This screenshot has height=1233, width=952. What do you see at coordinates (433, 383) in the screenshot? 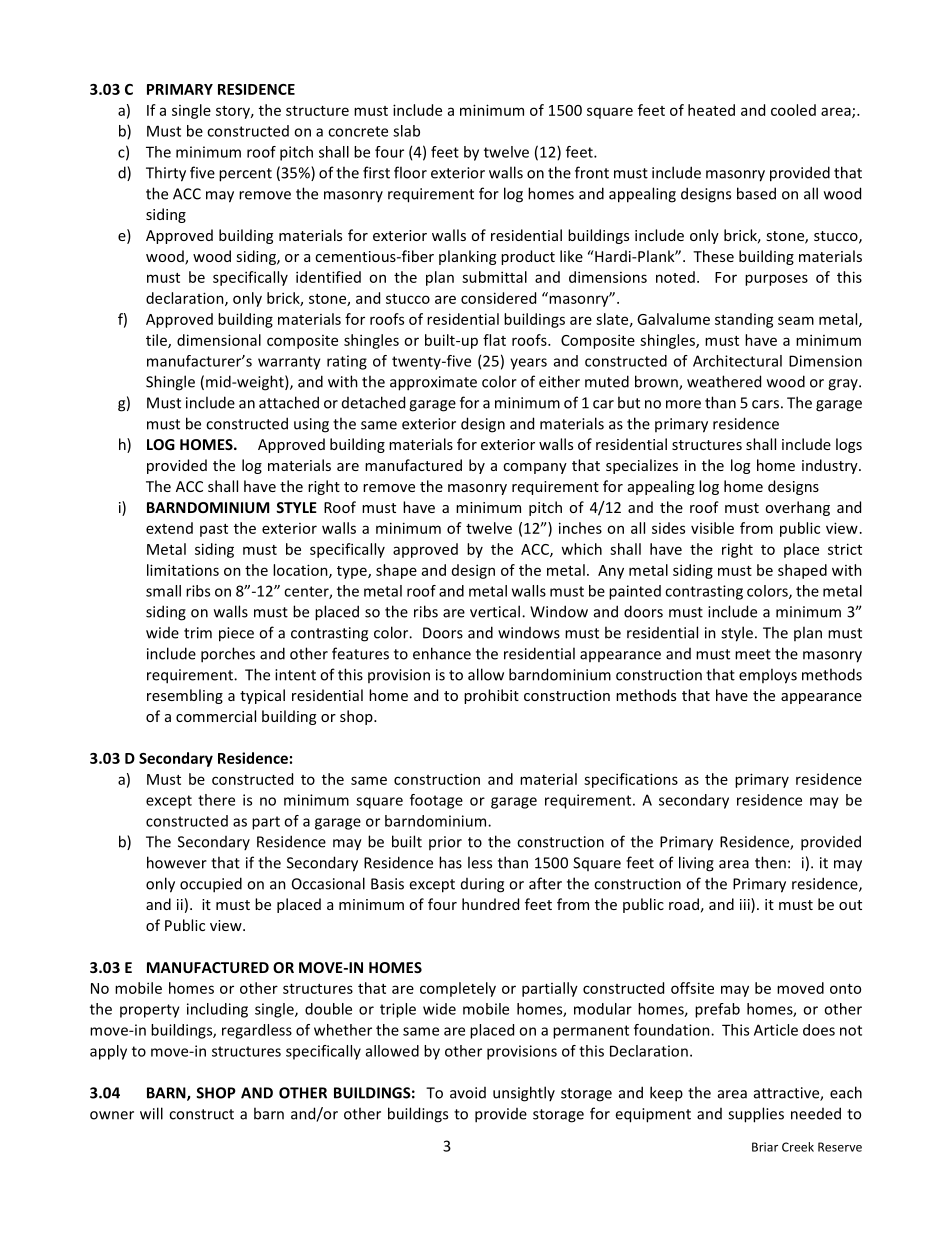
I see `approximate` at bounding box center [433, 383].
